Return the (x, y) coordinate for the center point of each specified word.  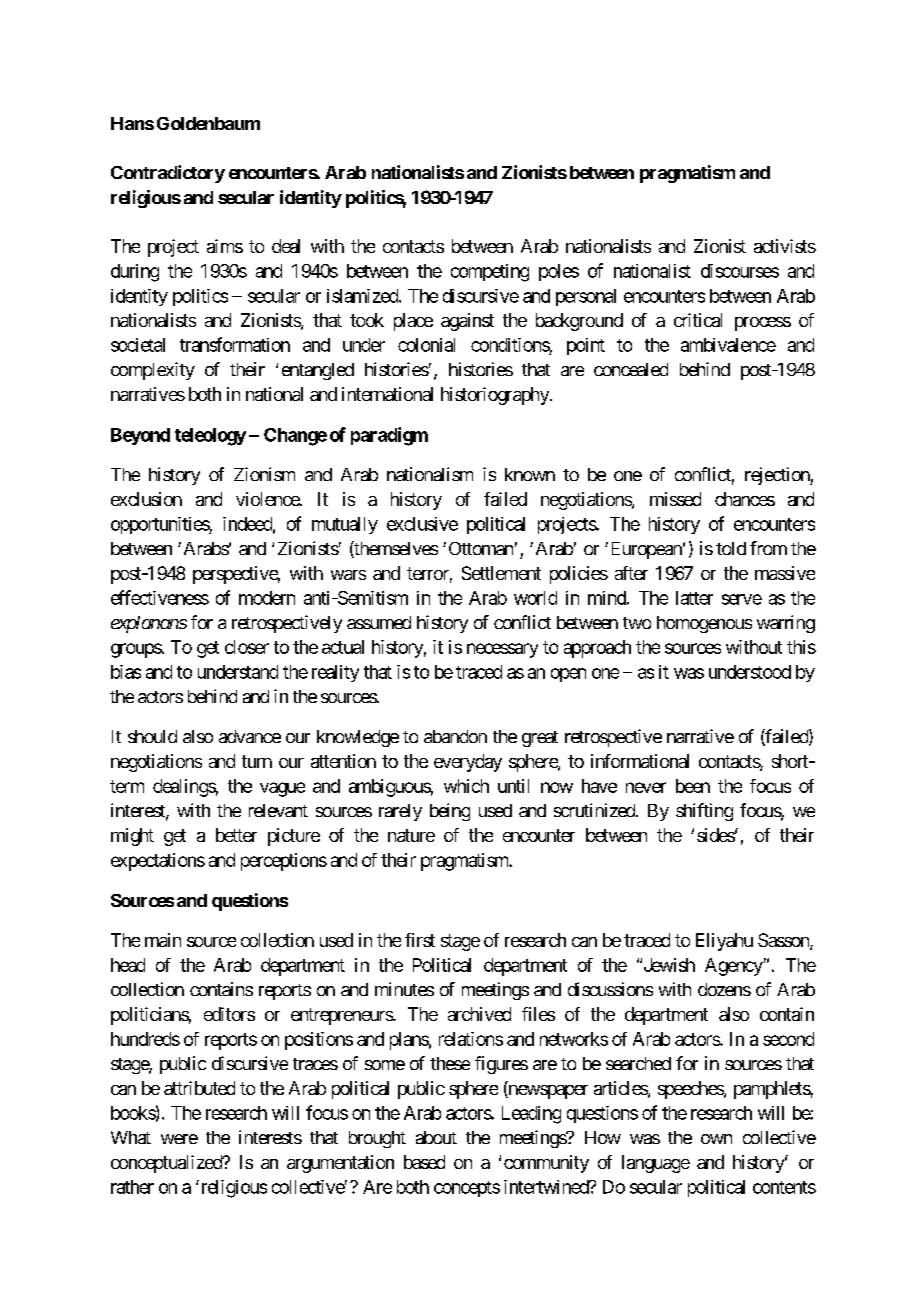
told (731, 548)
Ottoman (481, 548)
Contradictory (168, 174)
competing (490, 273)
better (236, 835)
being (450, 812)
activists (785, 246)
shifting (704, 812)
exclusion (146, 499)
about (436, 1137)
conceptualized (167, 1164)
